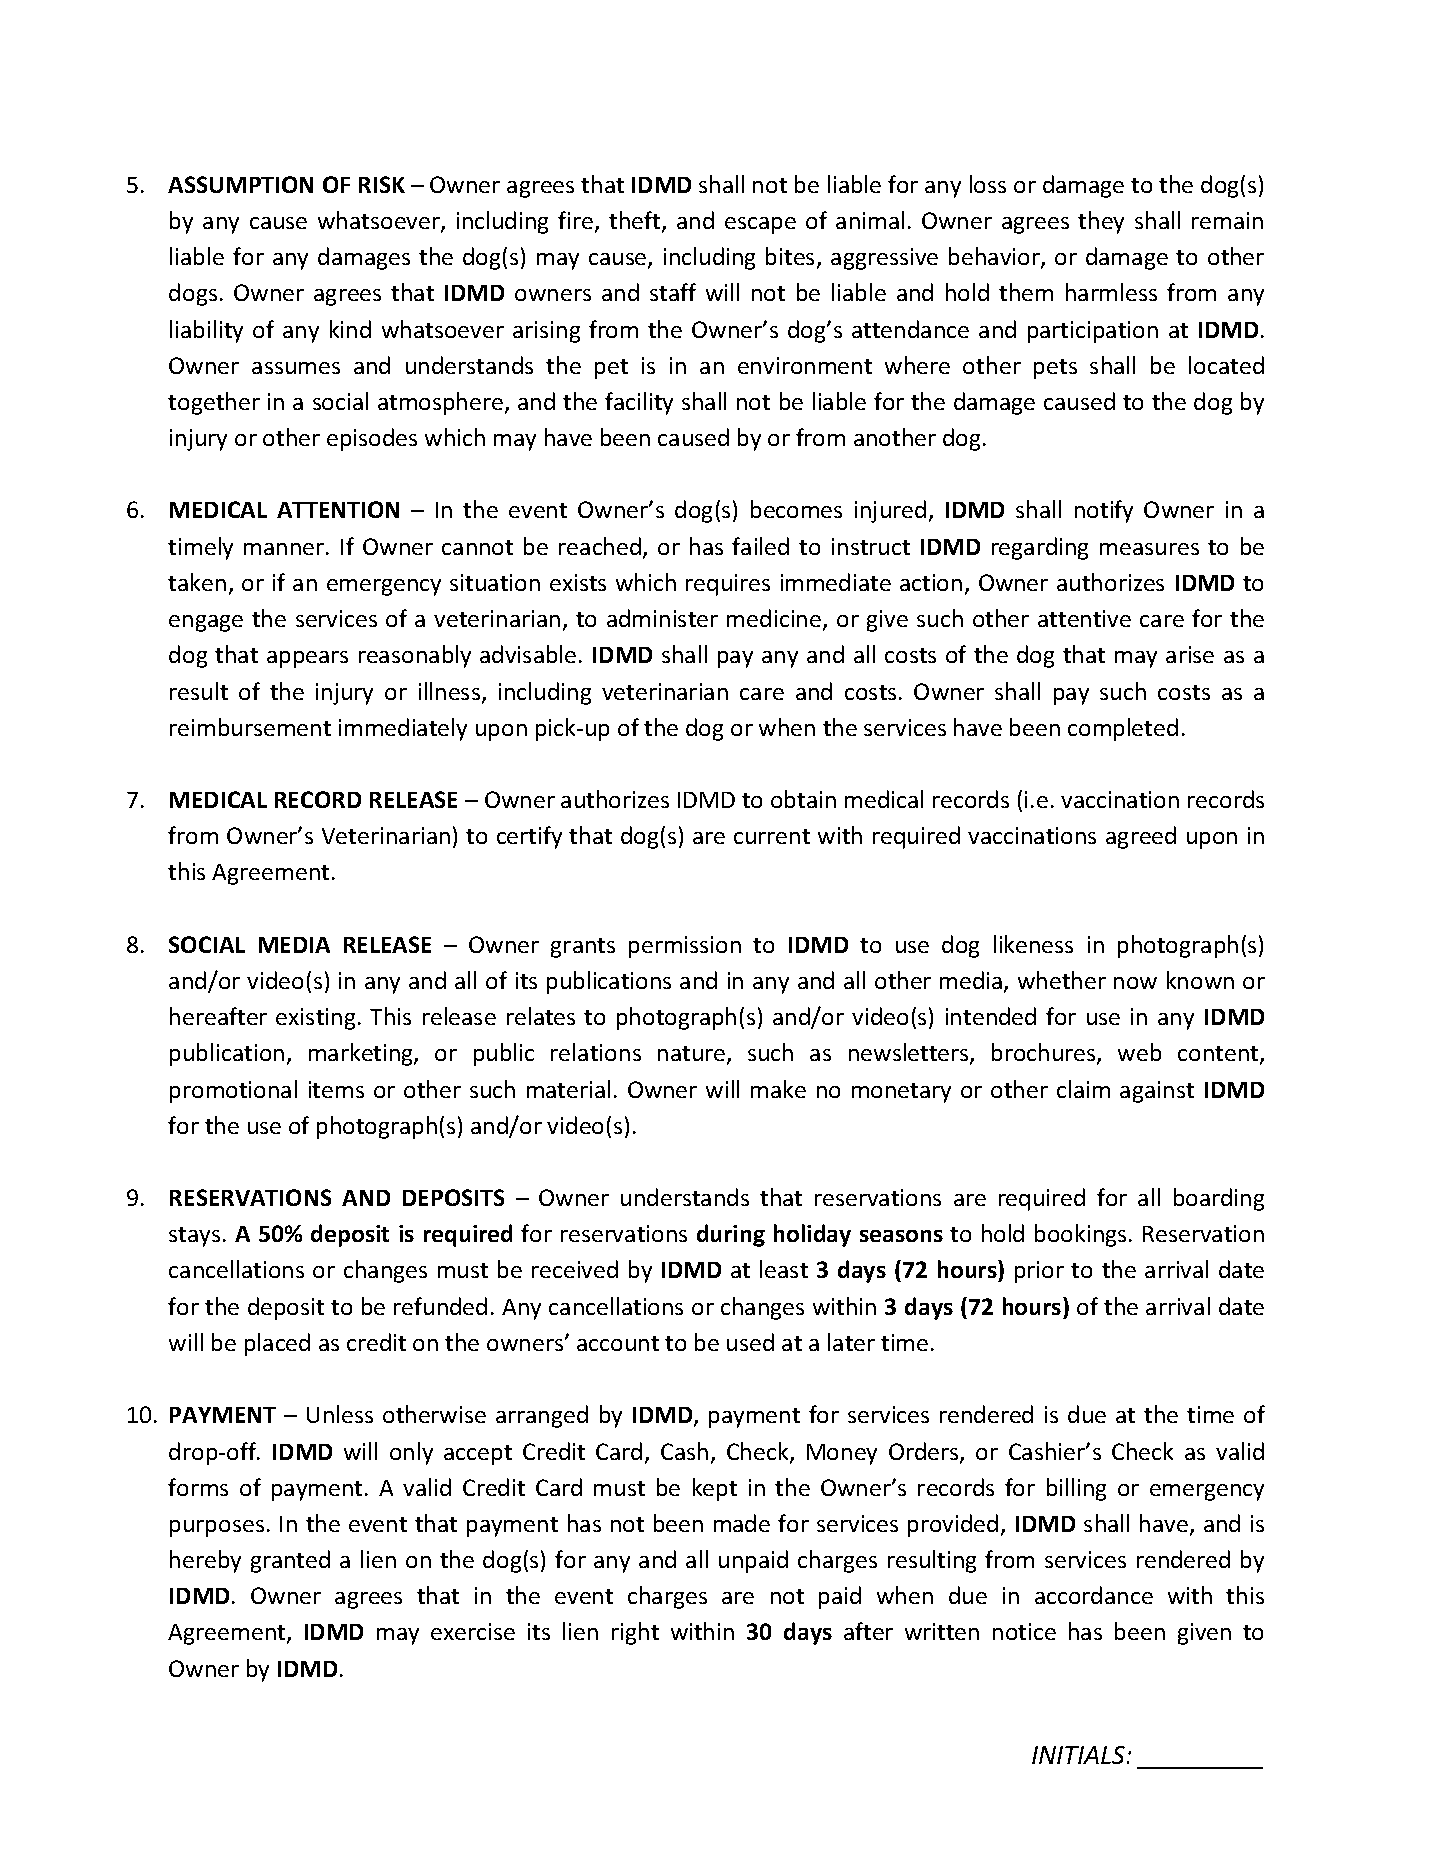  I want to click on existing, so click(315, 1019).
